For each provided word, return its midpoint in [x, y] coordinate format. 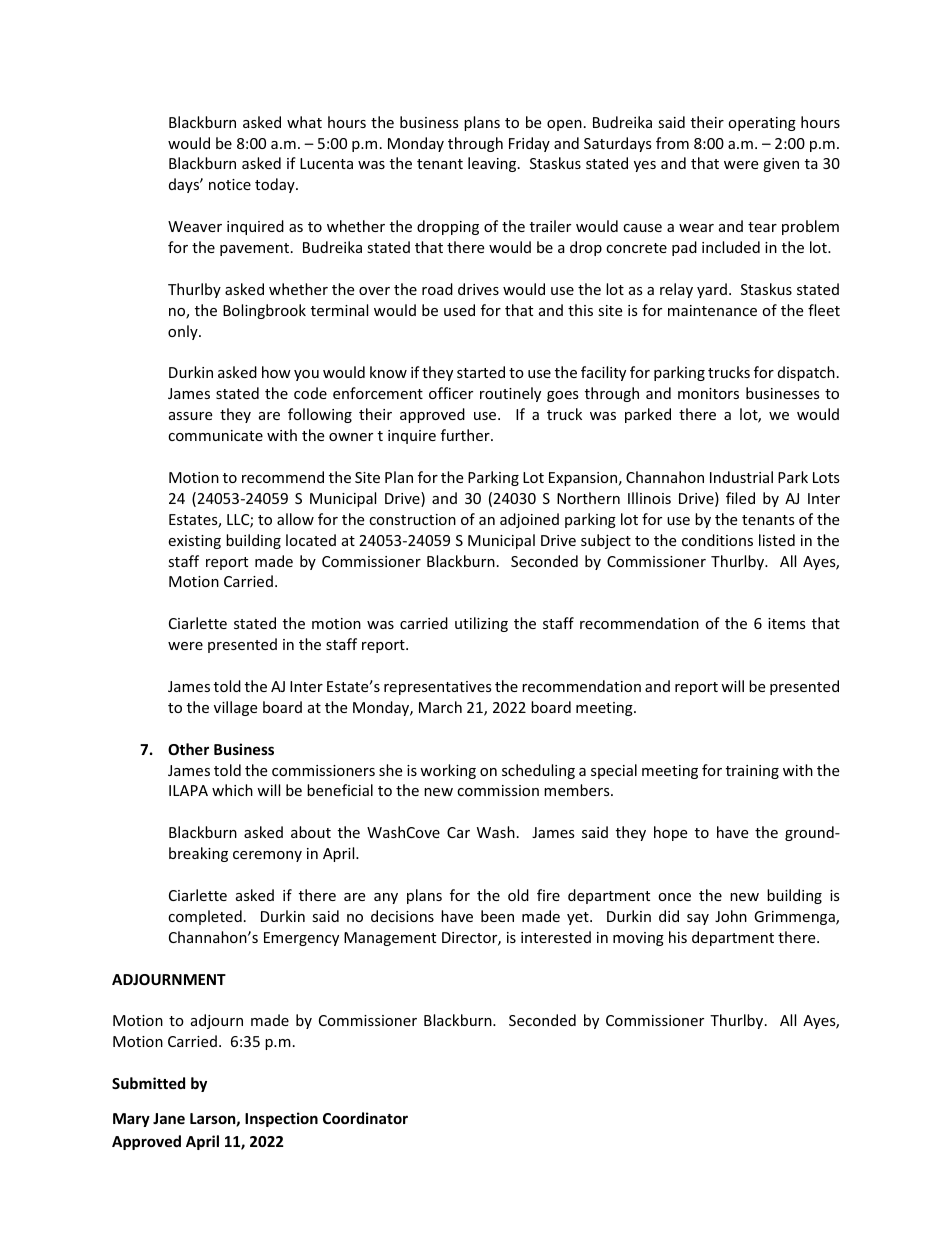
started [481, 372]
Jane [169, 1118]
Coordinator [365, 1118]
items [787, 623]
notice [230, 184]
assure [190, 416]
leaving [493, 164]
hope [670, 833]
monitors [708, 393]
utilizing [481, 624]
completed [205, 917]
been [497, 916]
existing [194, 542]
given [781, 165]
